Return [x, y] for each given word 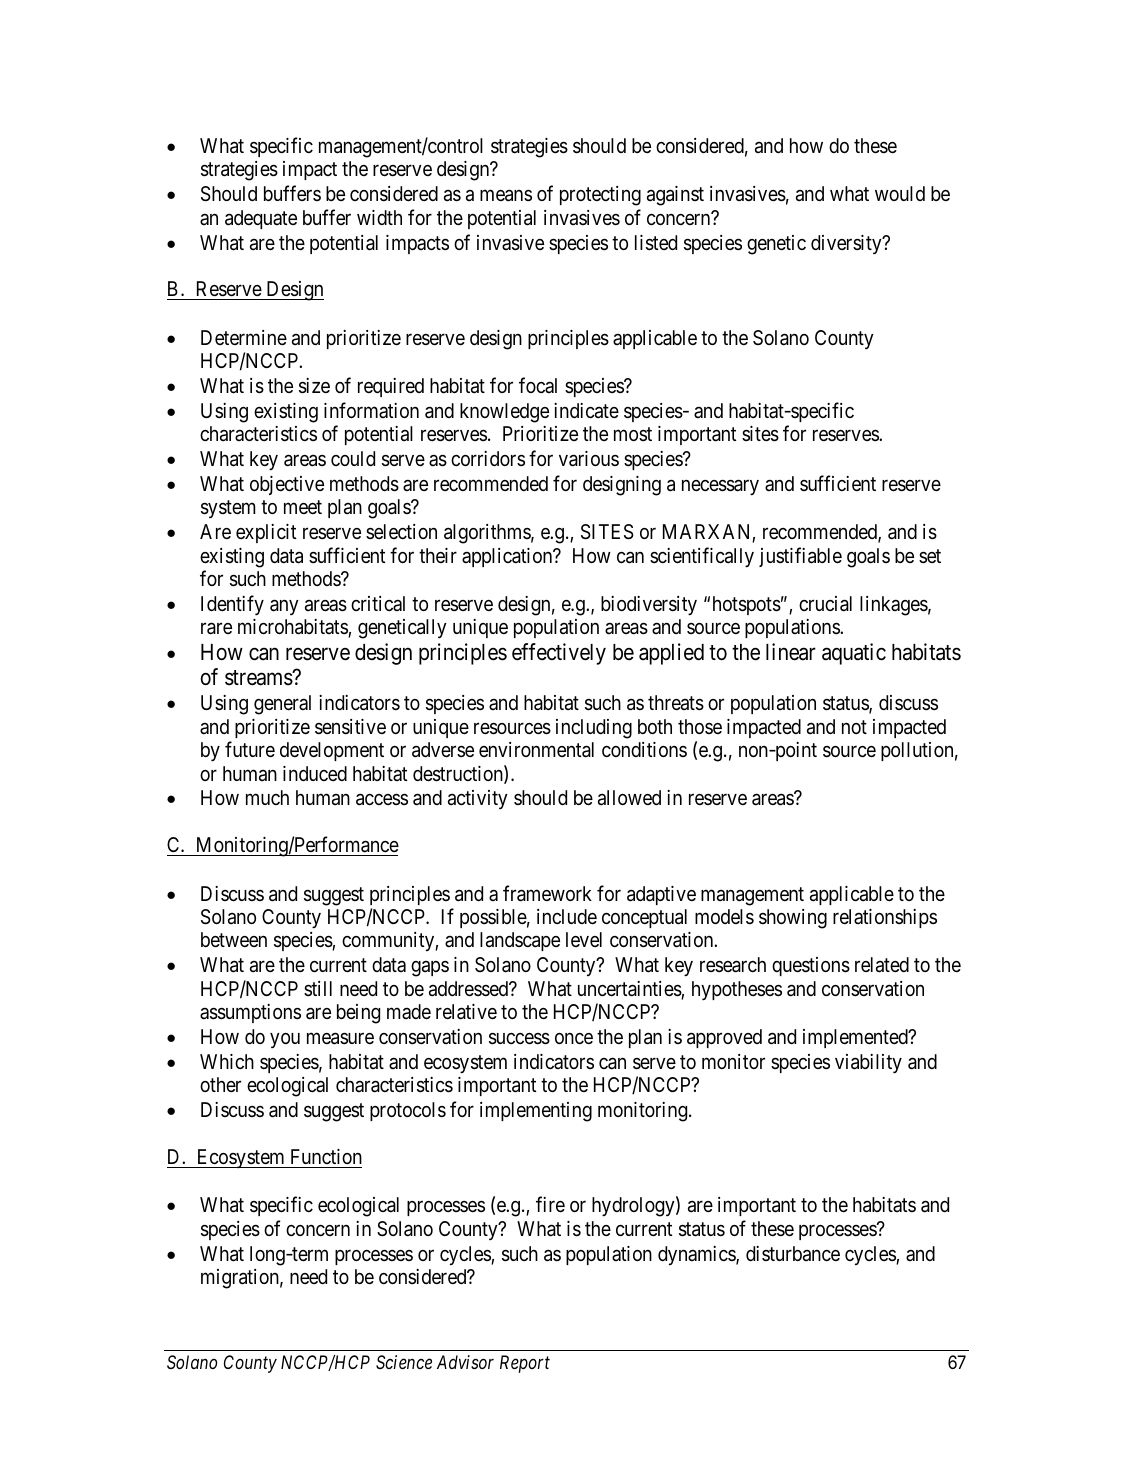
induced [315, 773]
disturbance [793, 1254]
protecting [600, 196]
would [900, 193]
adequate [261, 219]
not [854, 727]
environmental [536, 750]
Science [404, 1362]
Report [525, 1364]
